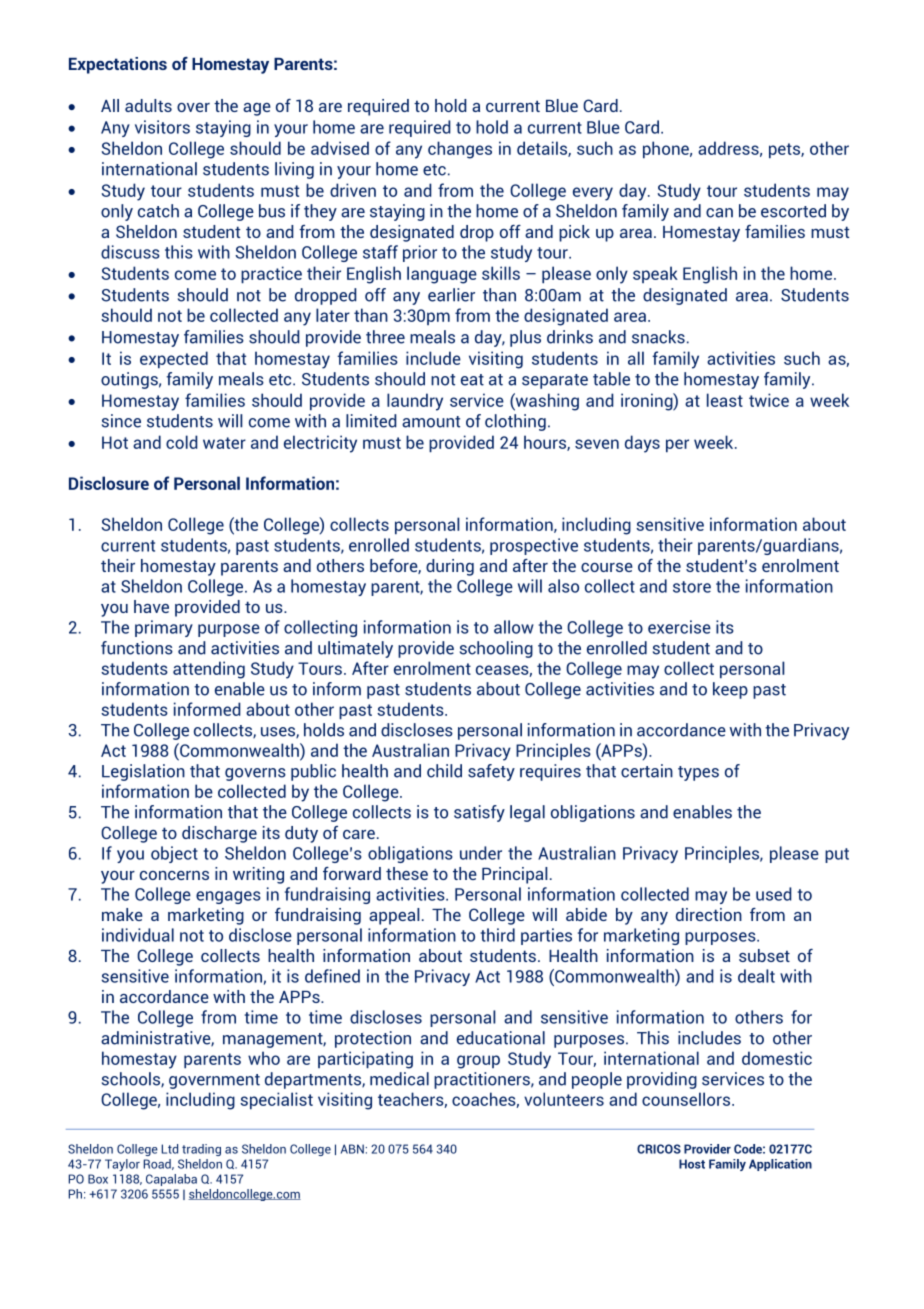 This image has width=924, height=1309. Describe the element at coordinates (460, 150) in the image. I see `changes` at that location.
